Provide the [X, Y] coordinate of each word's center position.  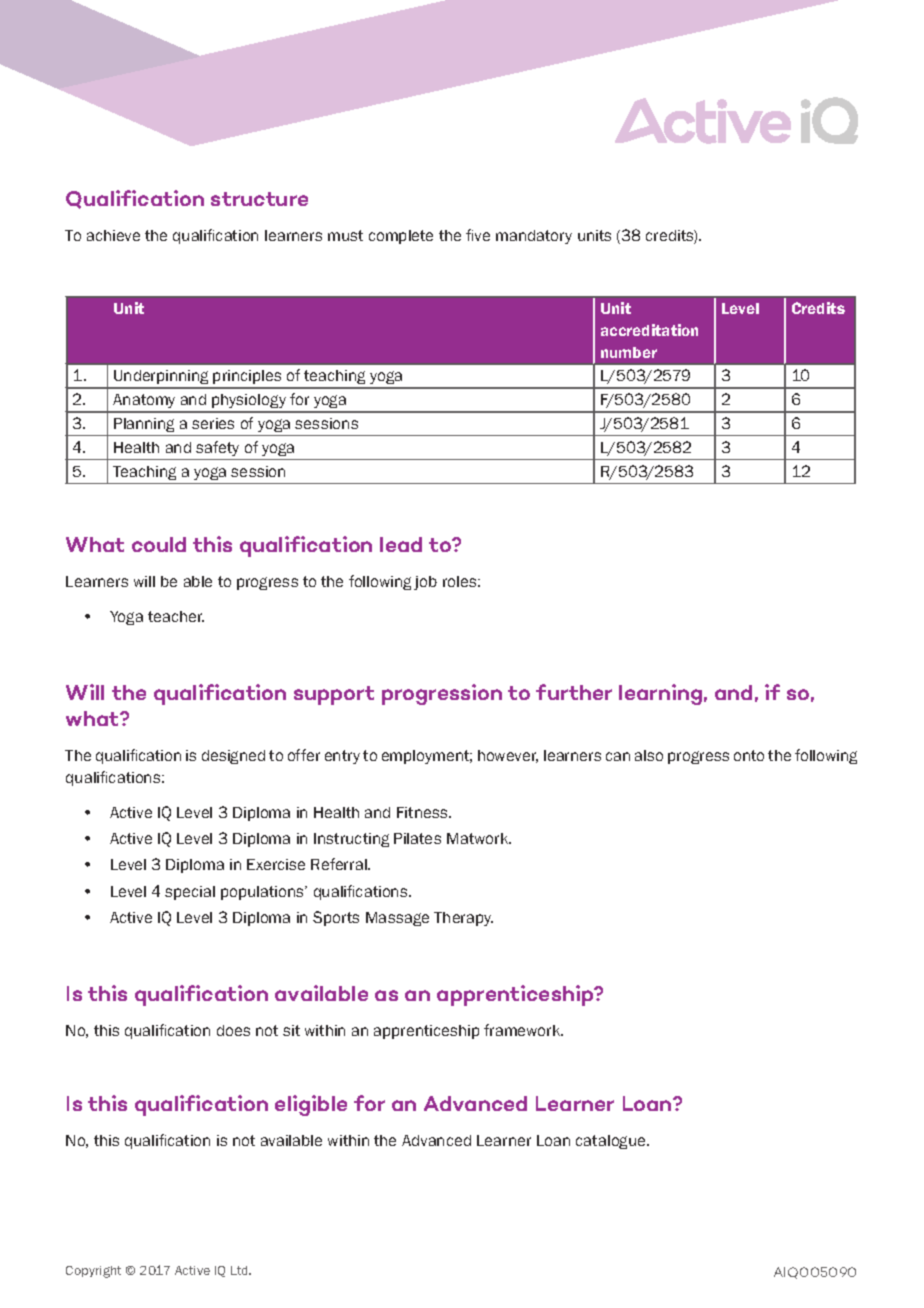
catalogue [612, 1142]
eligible [311, 1105]
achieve [113, 235]
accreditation [649, 330]
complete [401, 237]
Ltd [240, 1270]
